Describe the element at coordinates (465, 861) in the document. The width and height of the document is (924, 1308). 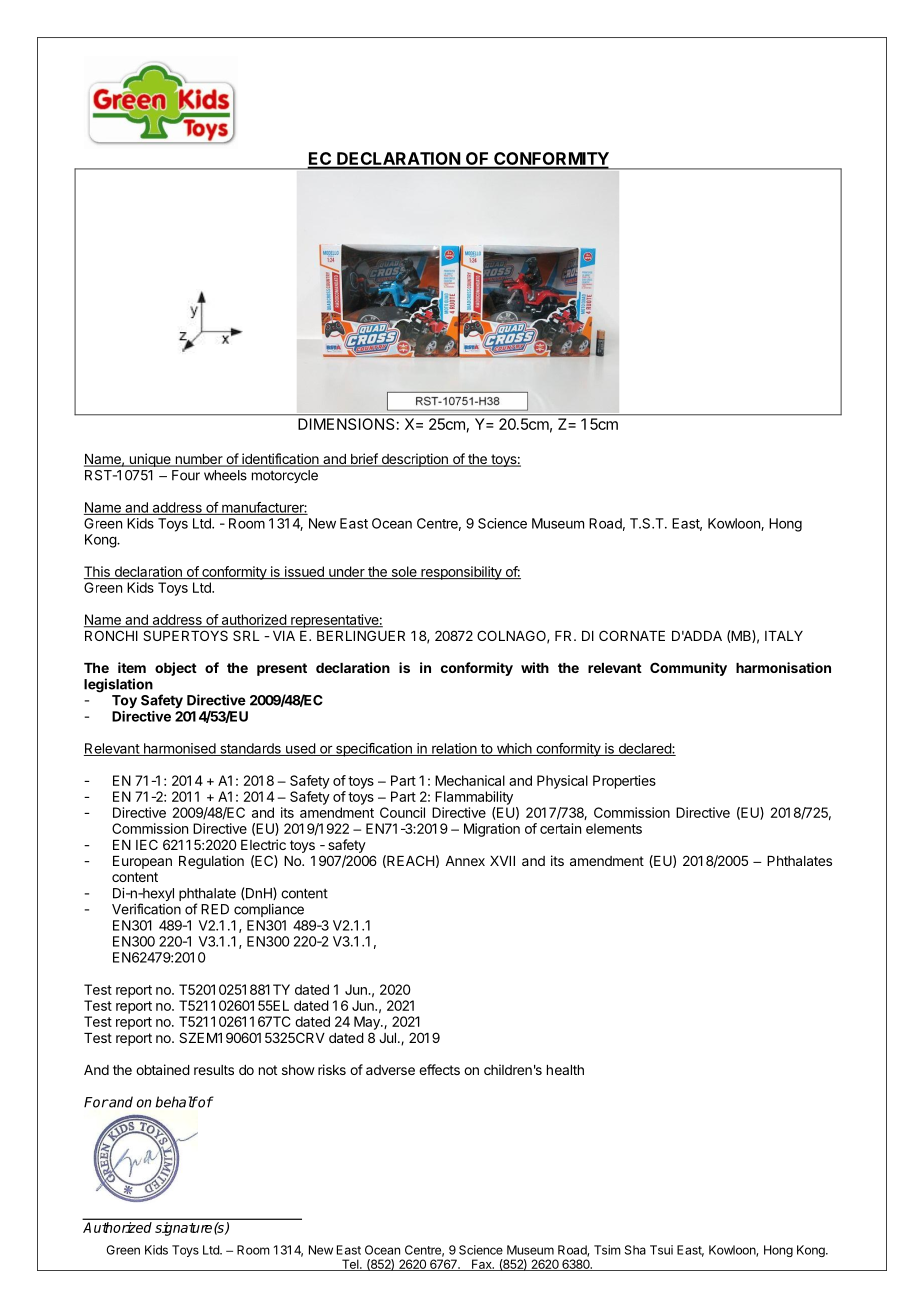
I see `Annex` at that location.
